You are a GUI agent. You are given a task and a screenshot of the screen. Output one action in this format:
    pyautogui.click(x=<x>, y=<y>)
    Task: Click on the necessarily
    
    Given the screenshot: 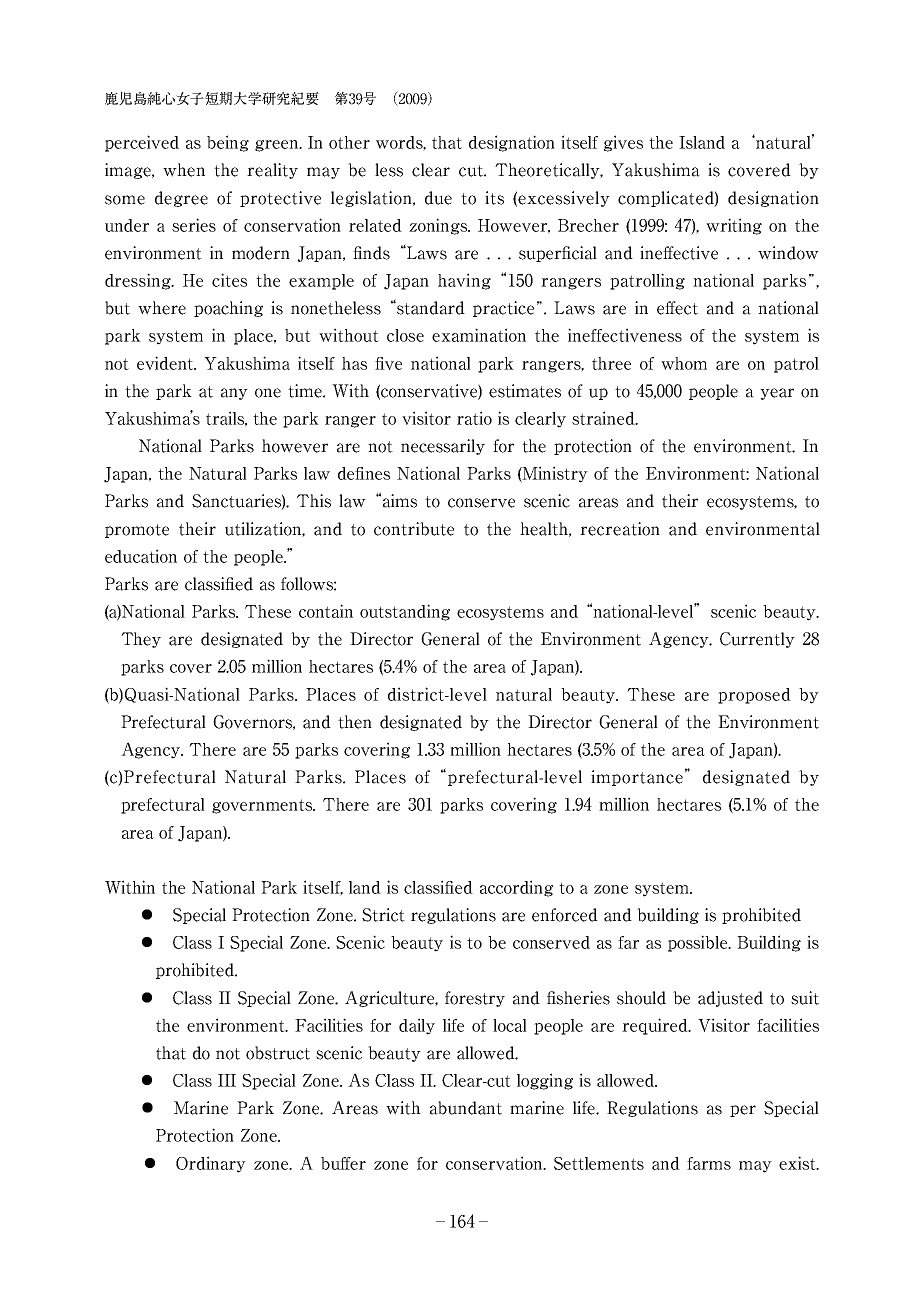 What is the action you would take?
    pyautogui.click(x=443, y=447)
